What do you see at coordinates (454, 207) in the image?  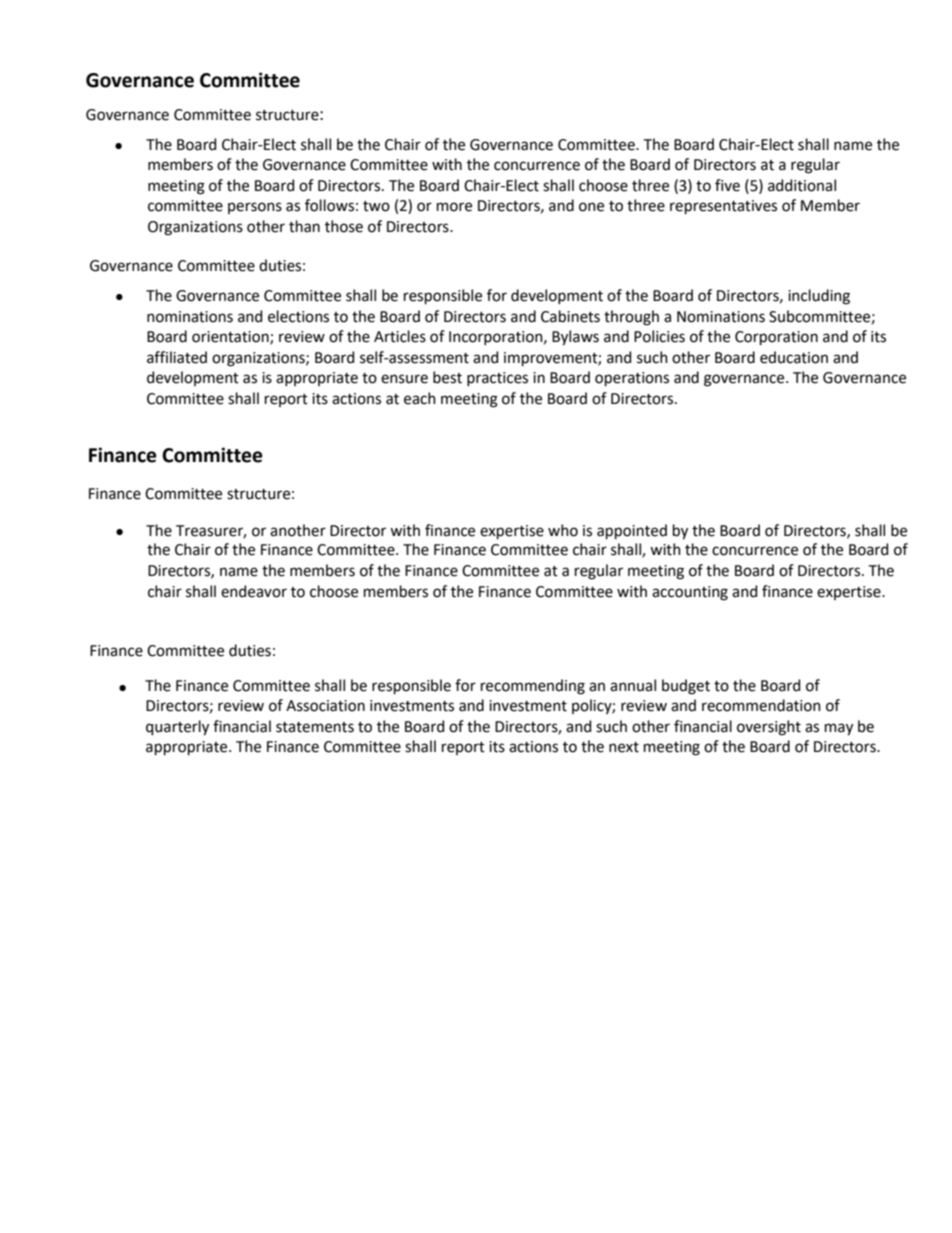 I see `more` at bounding box center [454, 207].
